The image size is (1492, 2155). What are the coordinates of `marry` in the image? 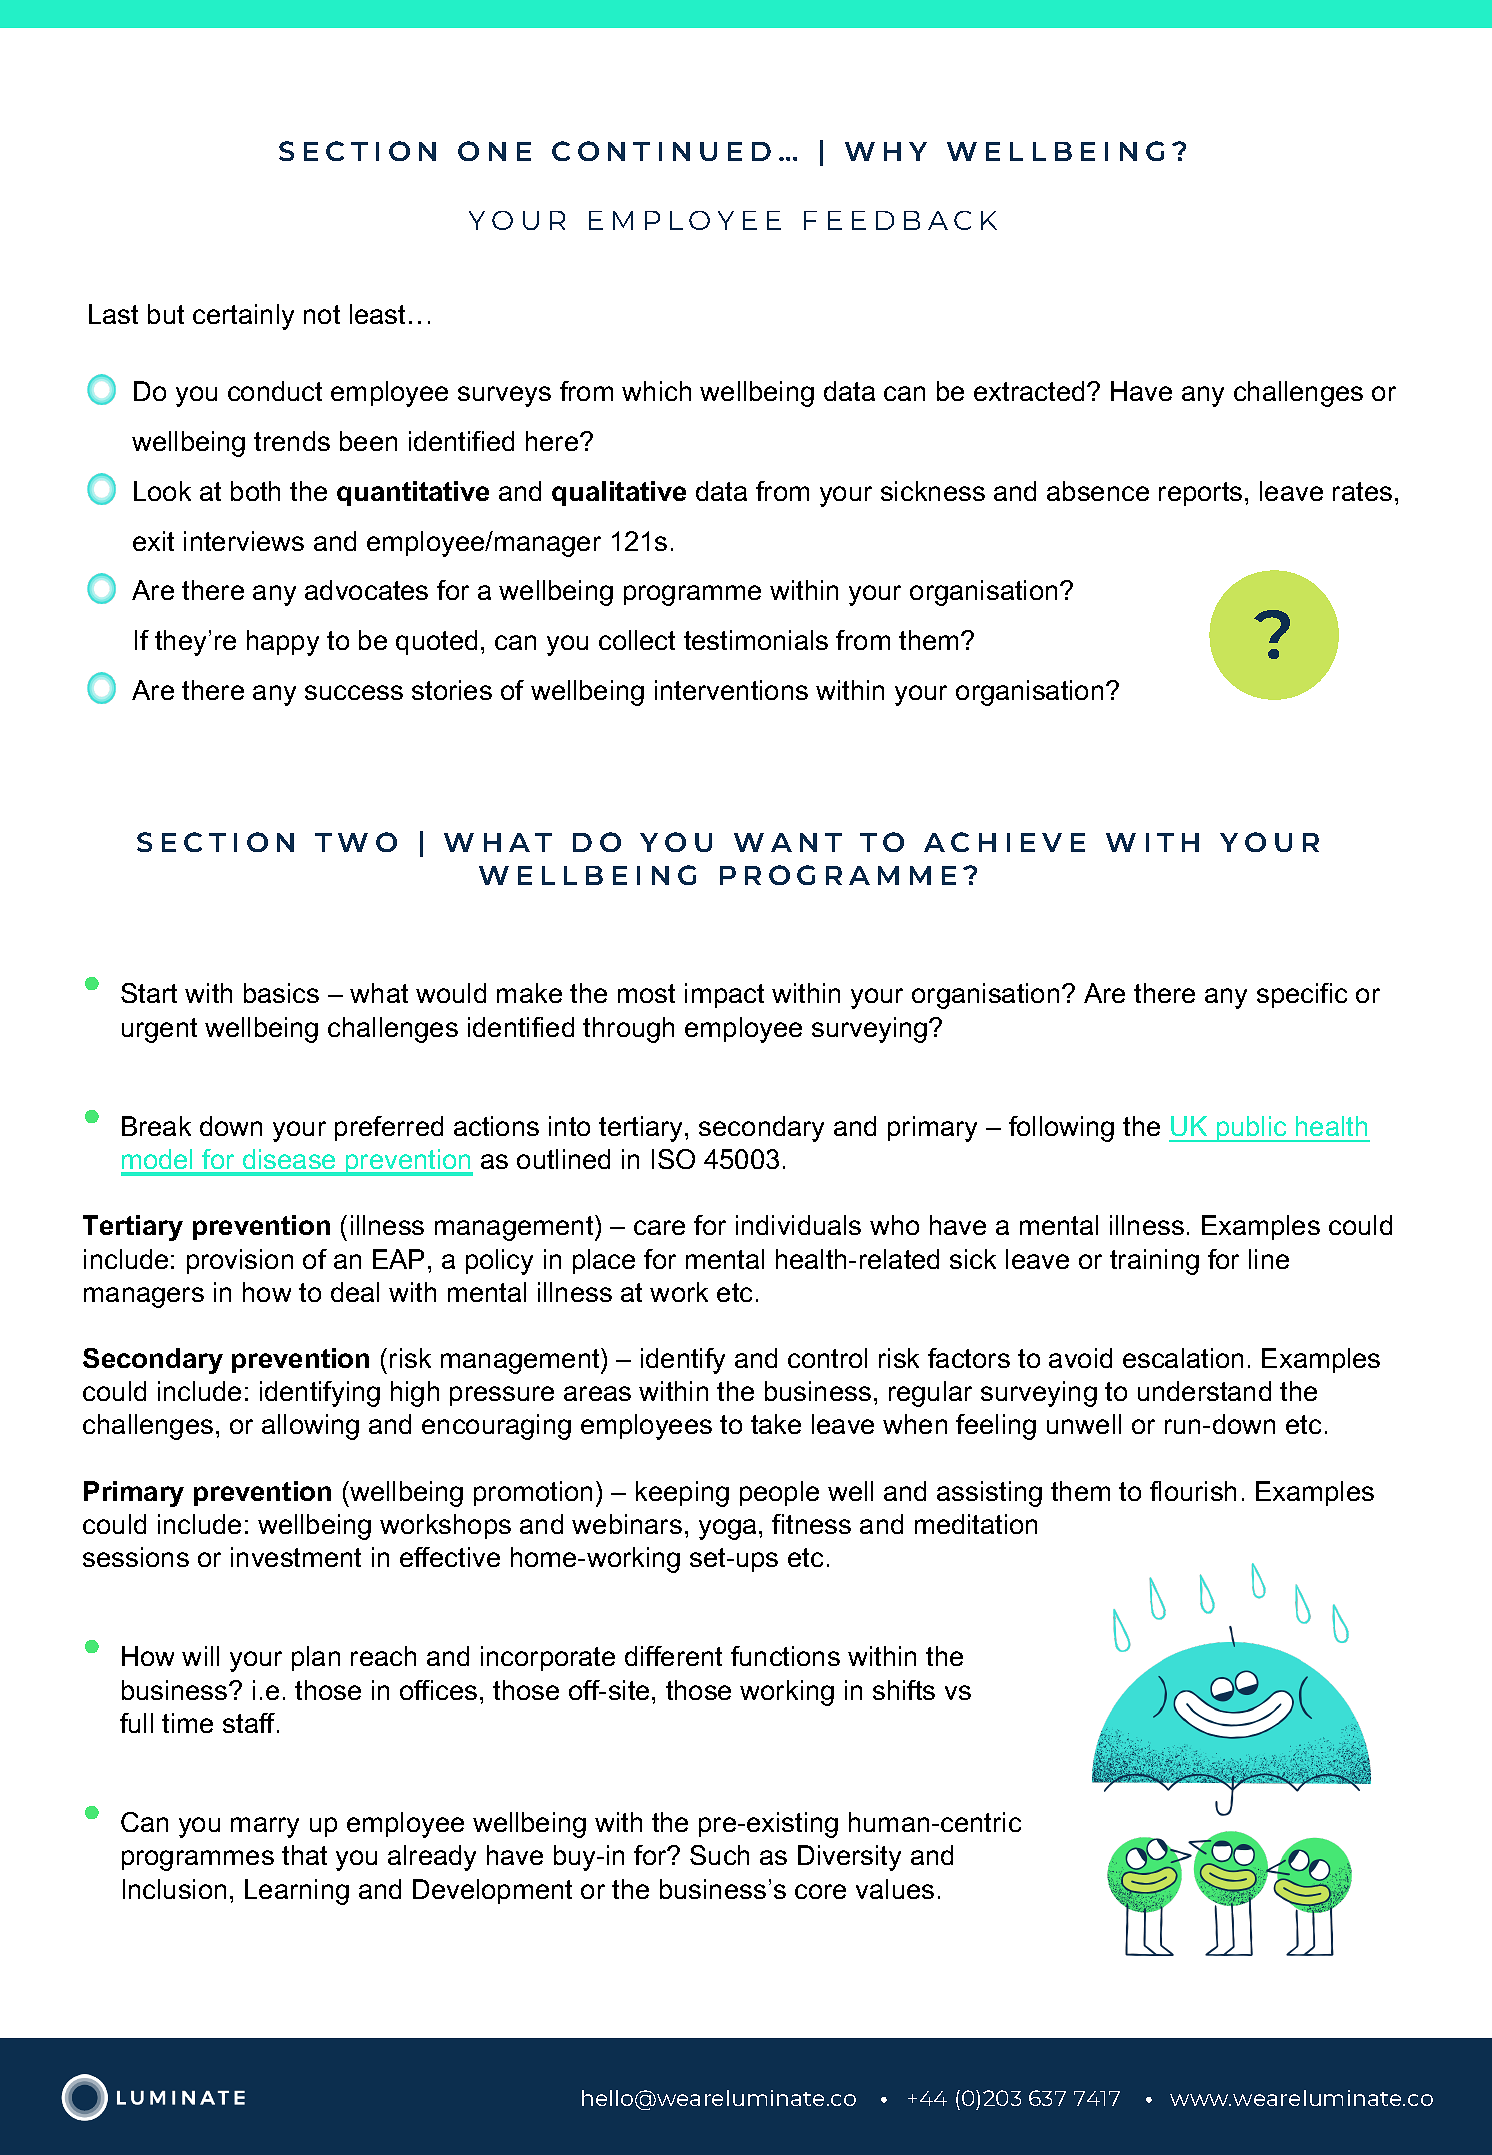 It's located at (265, 1827).
